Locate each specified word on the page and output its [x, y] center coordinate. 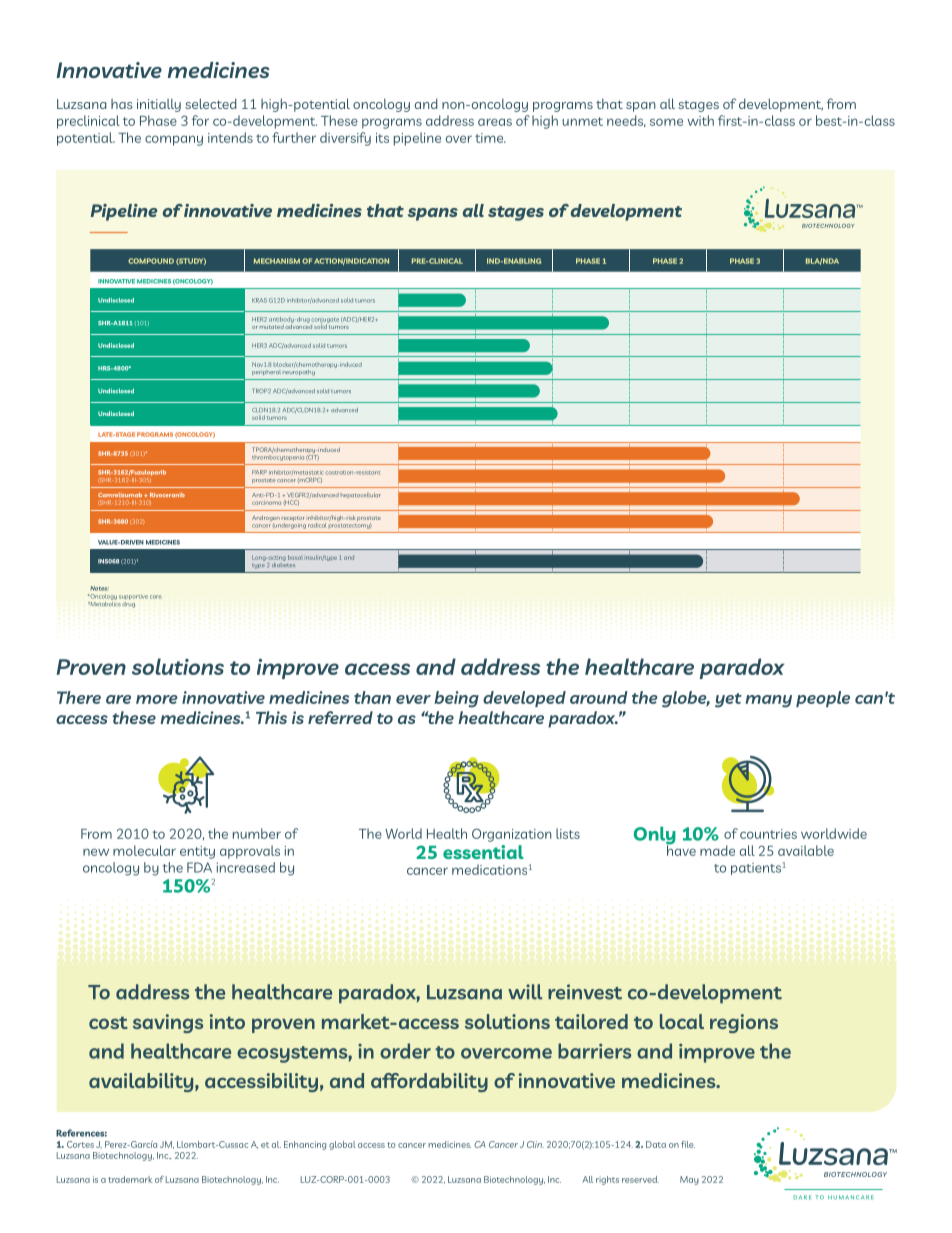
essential [483, 852]
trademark [130, 1179]
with [700, 120]
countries [768, 834]
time [490, 138]
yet [728, 700]
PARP [259, 472]
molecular [144, 850]
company [174, 140]
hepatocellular [361, 495]
